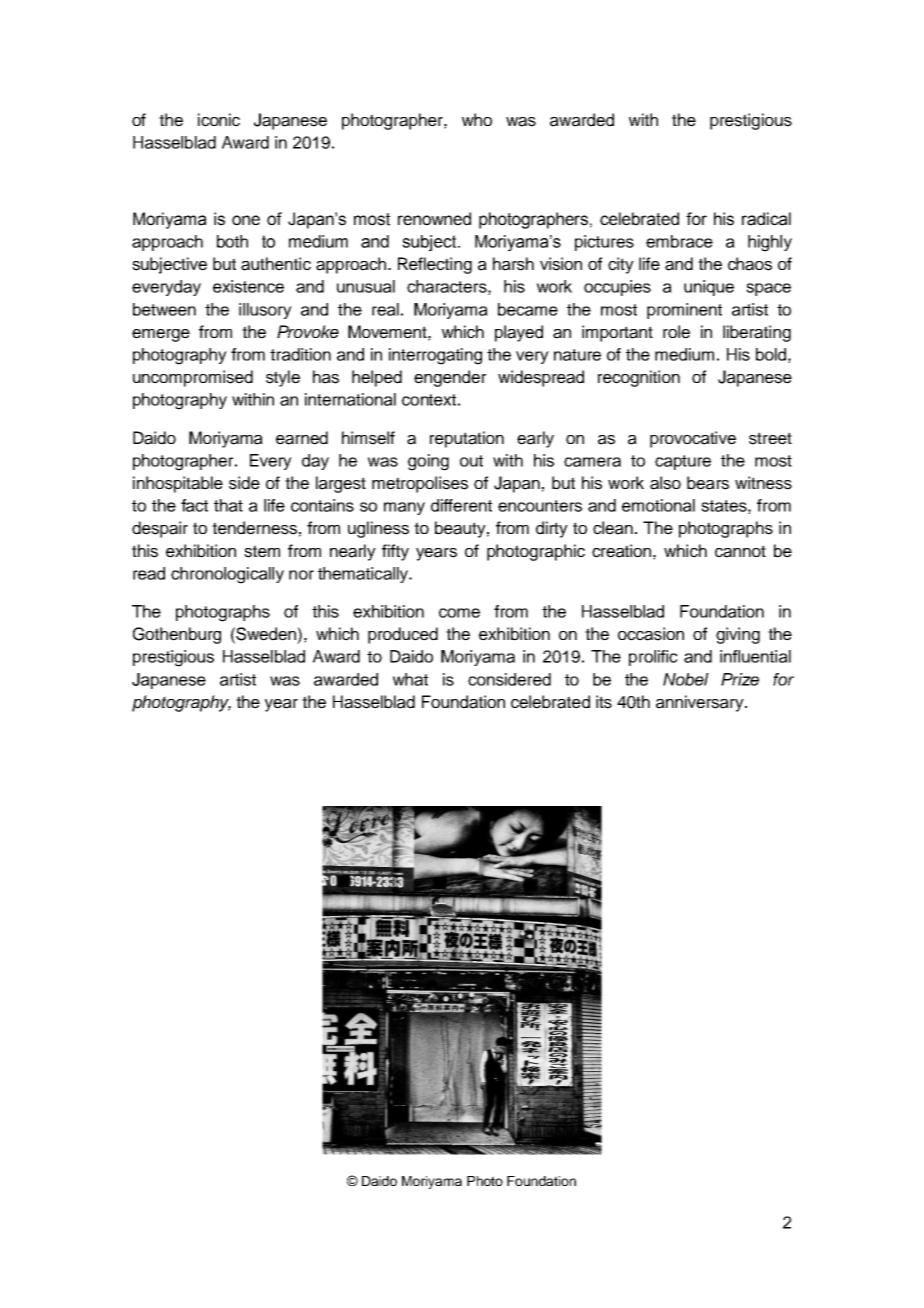 The image size is (924, 1308). Describe the element at coordinates (219, 120) in the screenshot. I see `iconic` at that location.
